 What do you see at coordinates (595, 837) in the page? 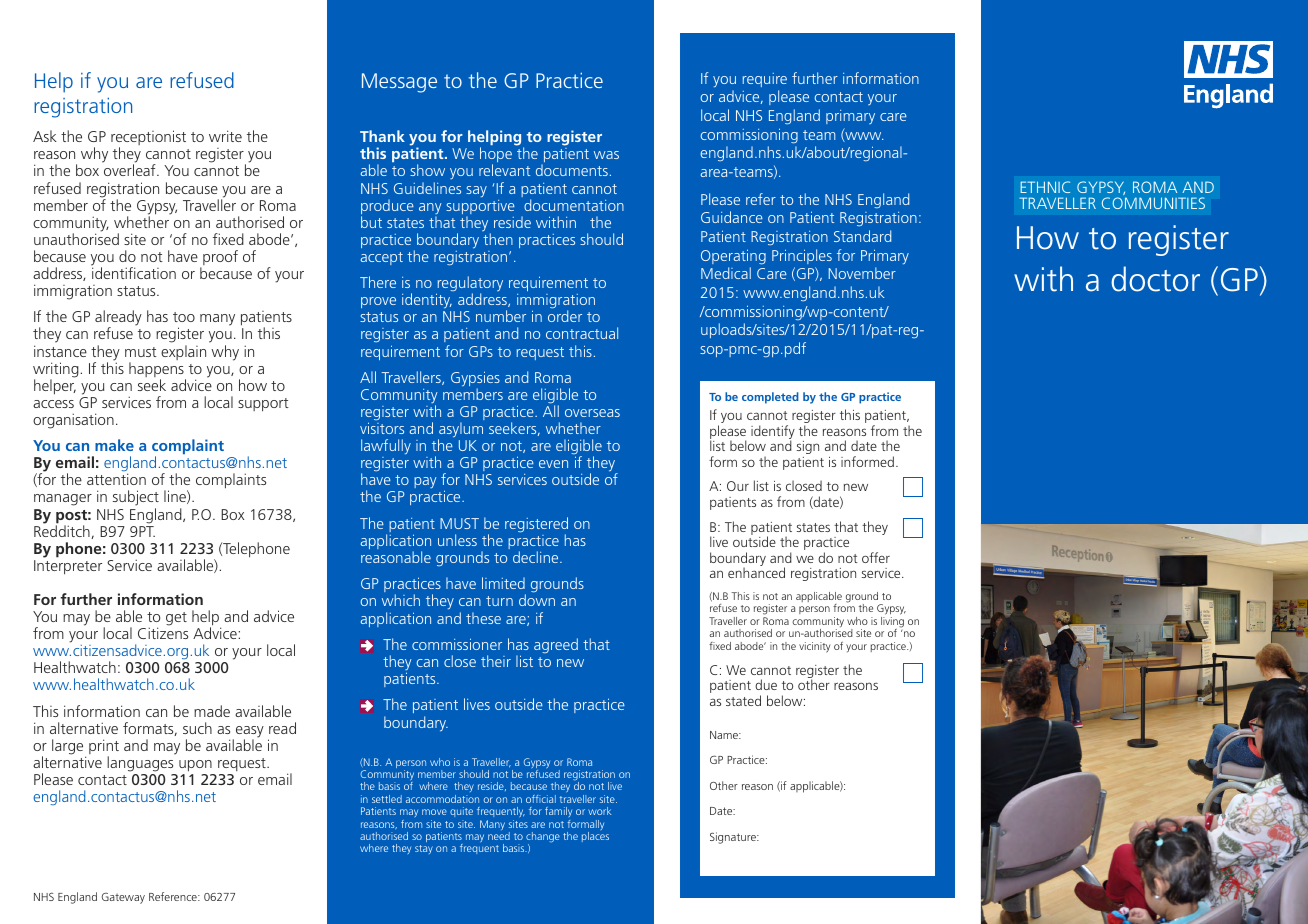
I see `places` at bounding box center [595, 837].
